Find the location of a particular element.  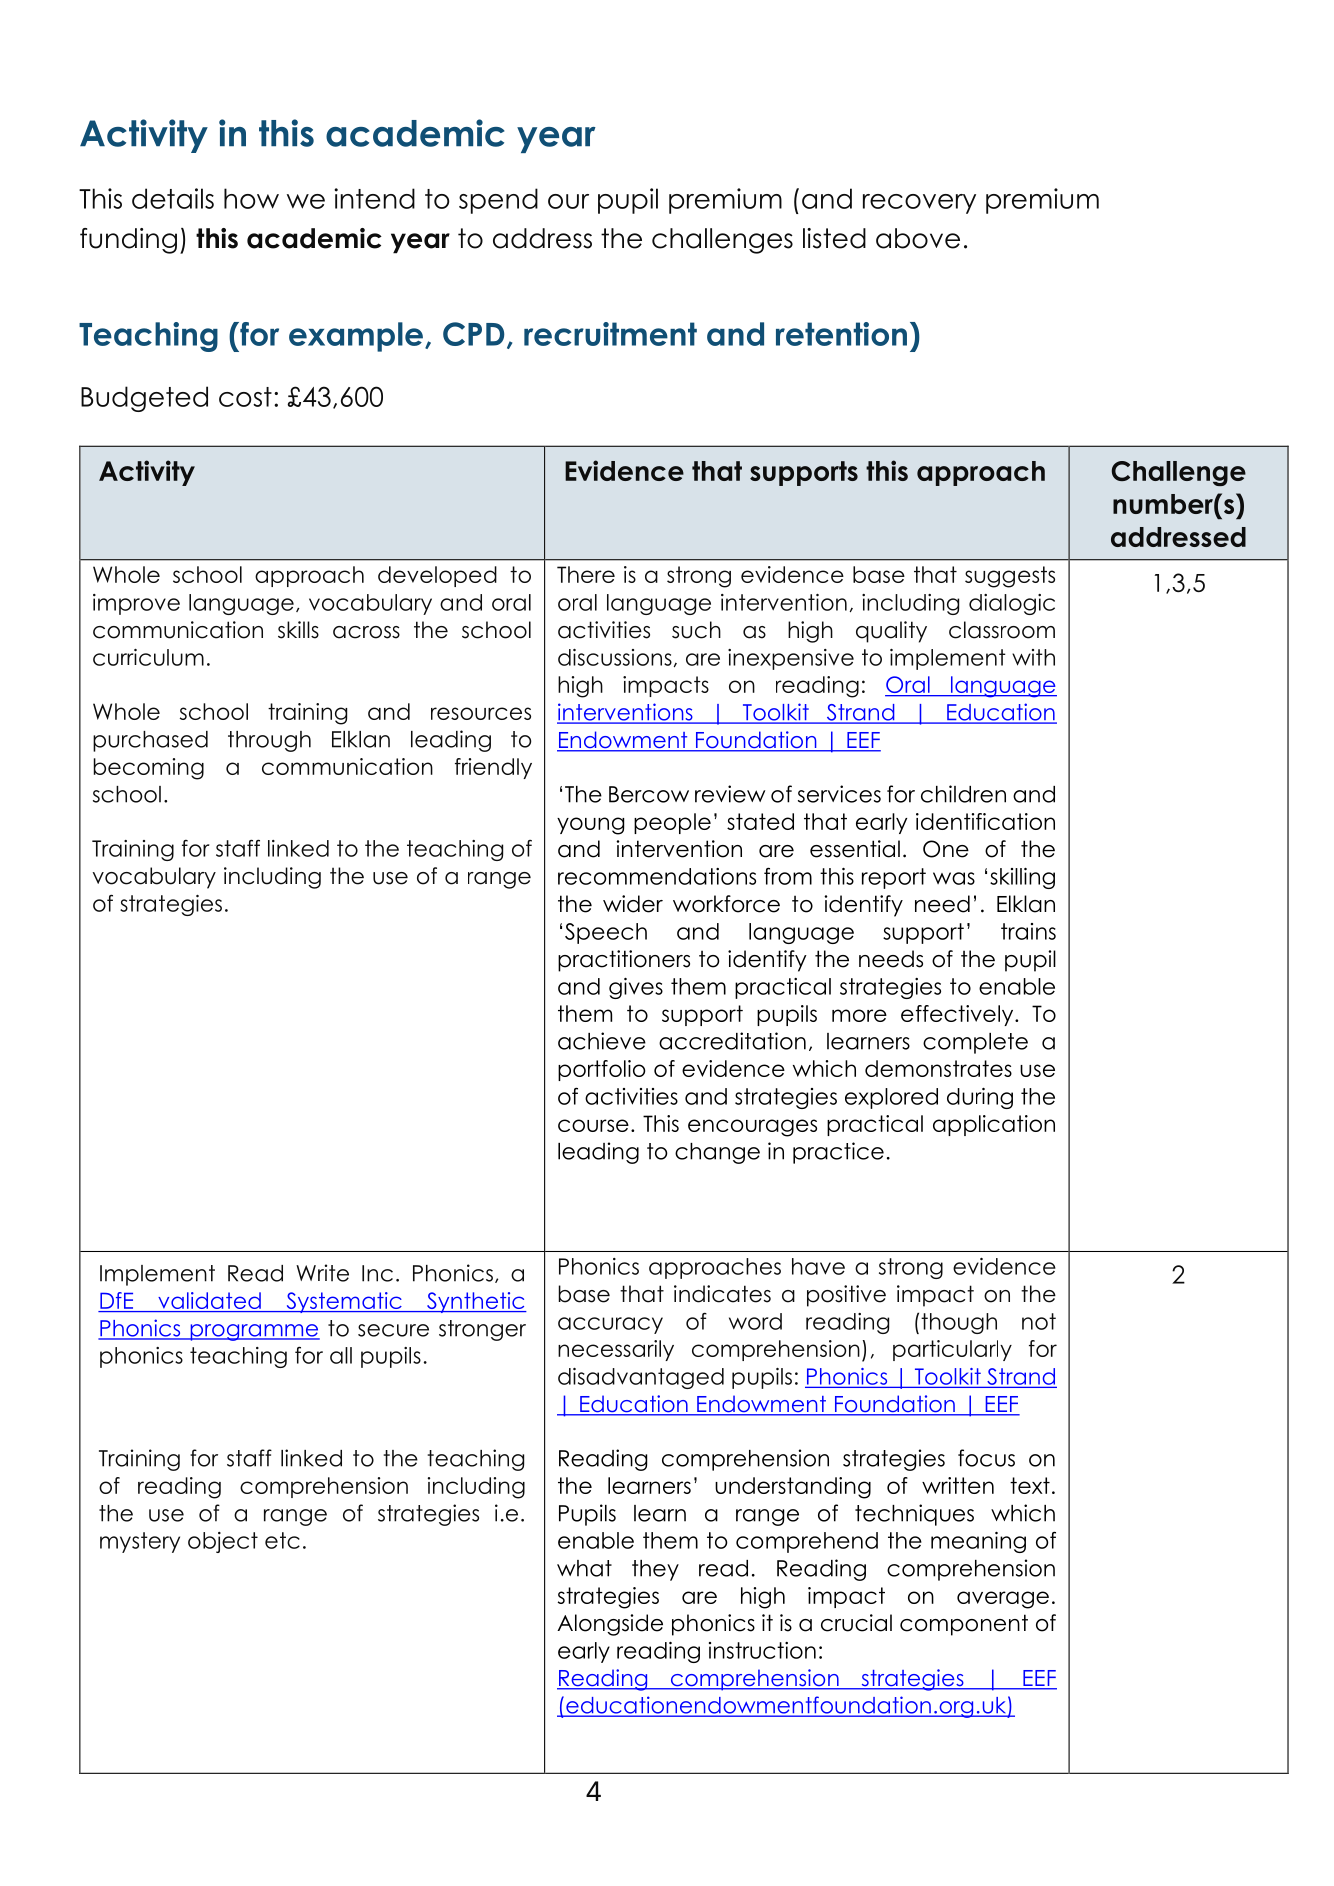

Speech is located at coordinates (606, 933).
